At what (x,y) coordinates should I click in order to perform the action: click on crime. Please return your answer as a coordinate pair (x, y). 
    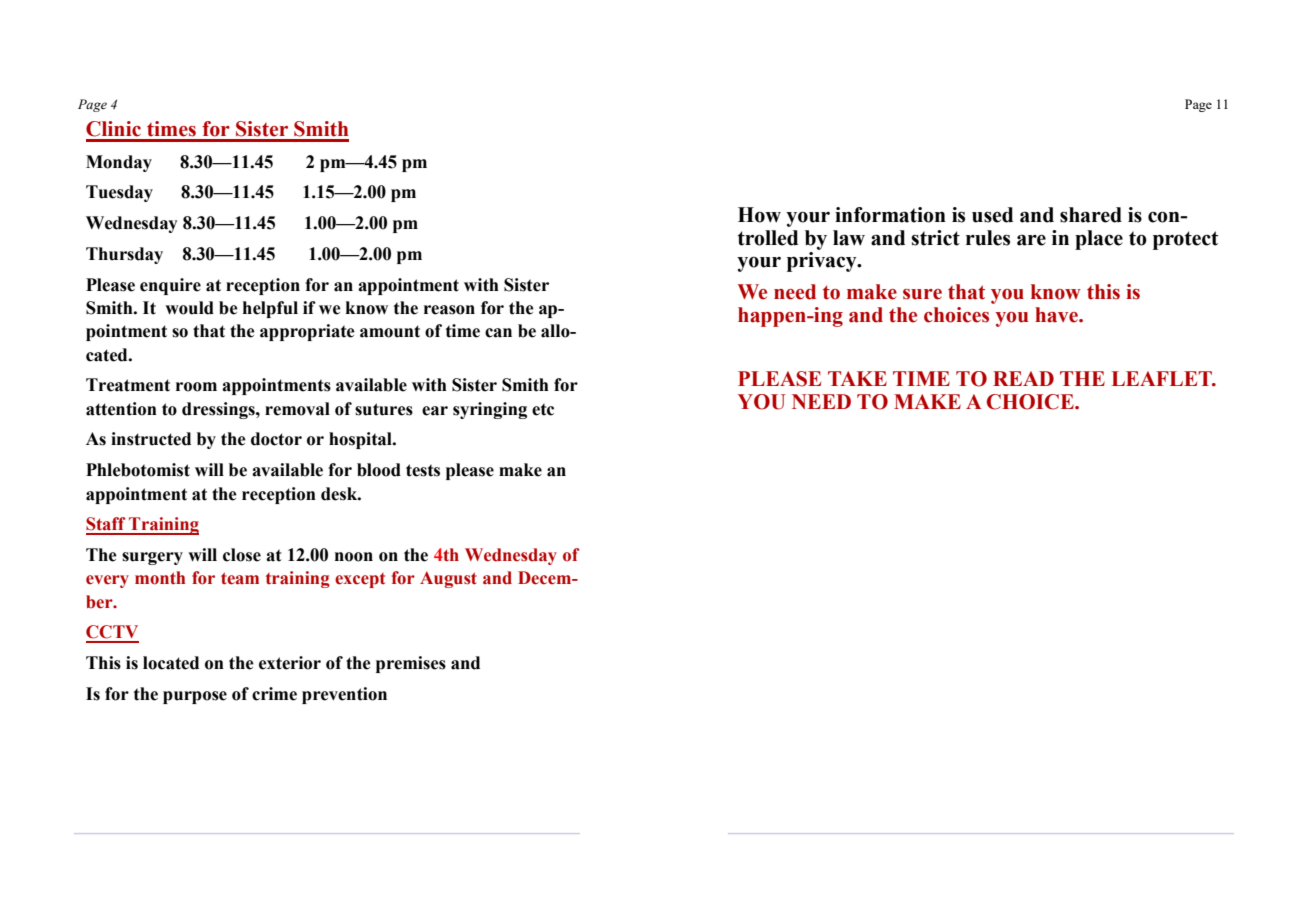
    Looking at the image, I should click on (274, 694).
